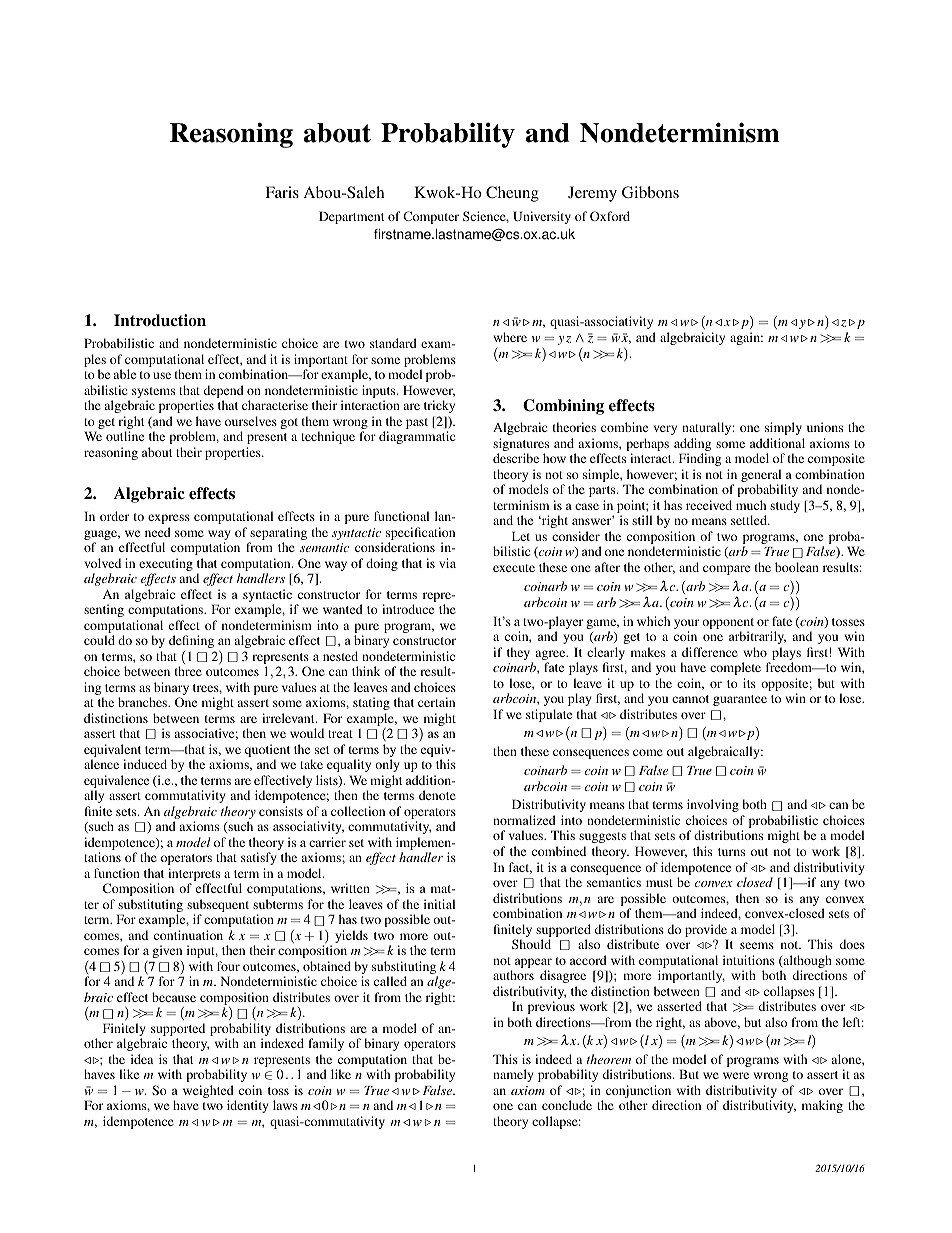 The height and width of the screenshot is (1233, 952). What do you see at coordinates (431, 217) in the screenshot?
I see `Computer` at bounding box center [431, 217].
